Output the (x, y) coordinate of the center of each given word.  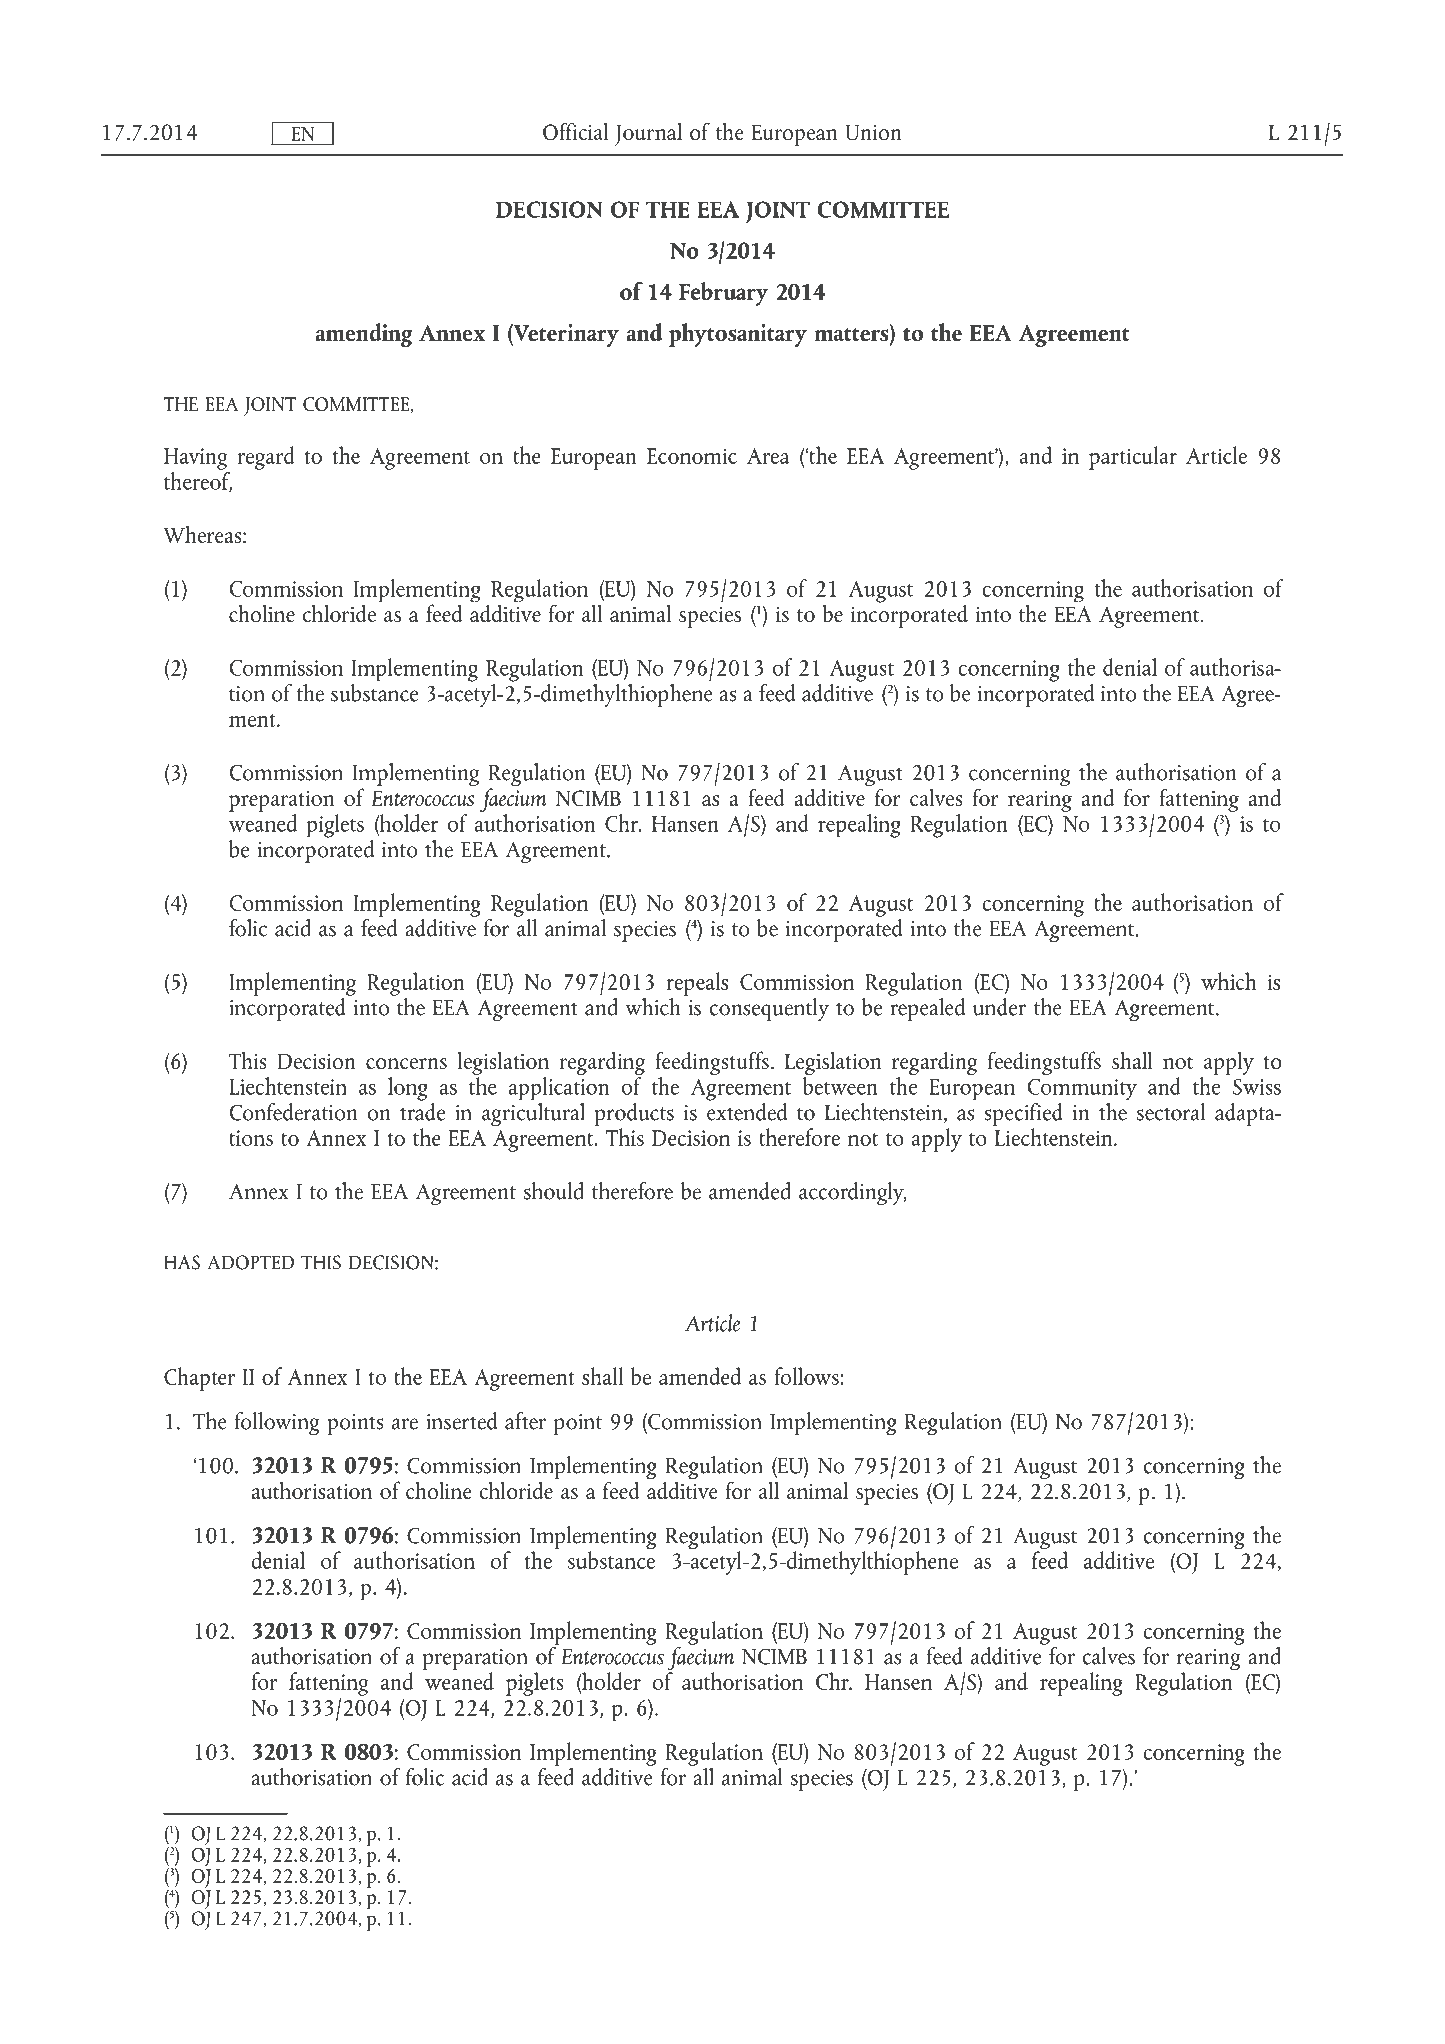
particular (1133, 458)
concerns (406, 1063)
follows (807, 1376)
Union (873, 132)
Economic (692, 456)
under (999, 1007)
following (277, 1423)
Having (195, 459)
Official (575, 131)
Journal (648, 134)
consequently (769, 1009)
